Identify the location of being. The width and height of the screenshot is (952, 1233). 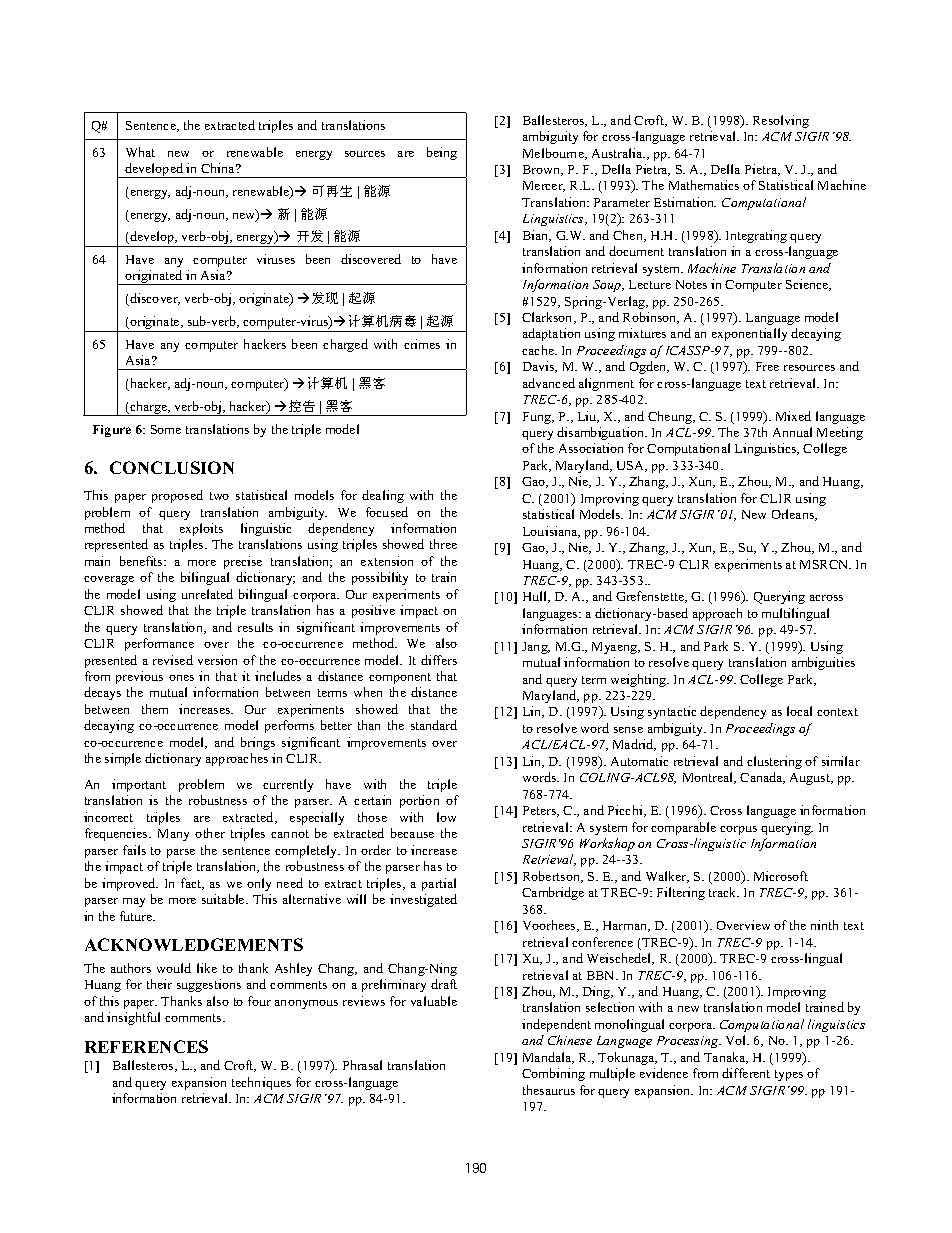
(442, 153).
